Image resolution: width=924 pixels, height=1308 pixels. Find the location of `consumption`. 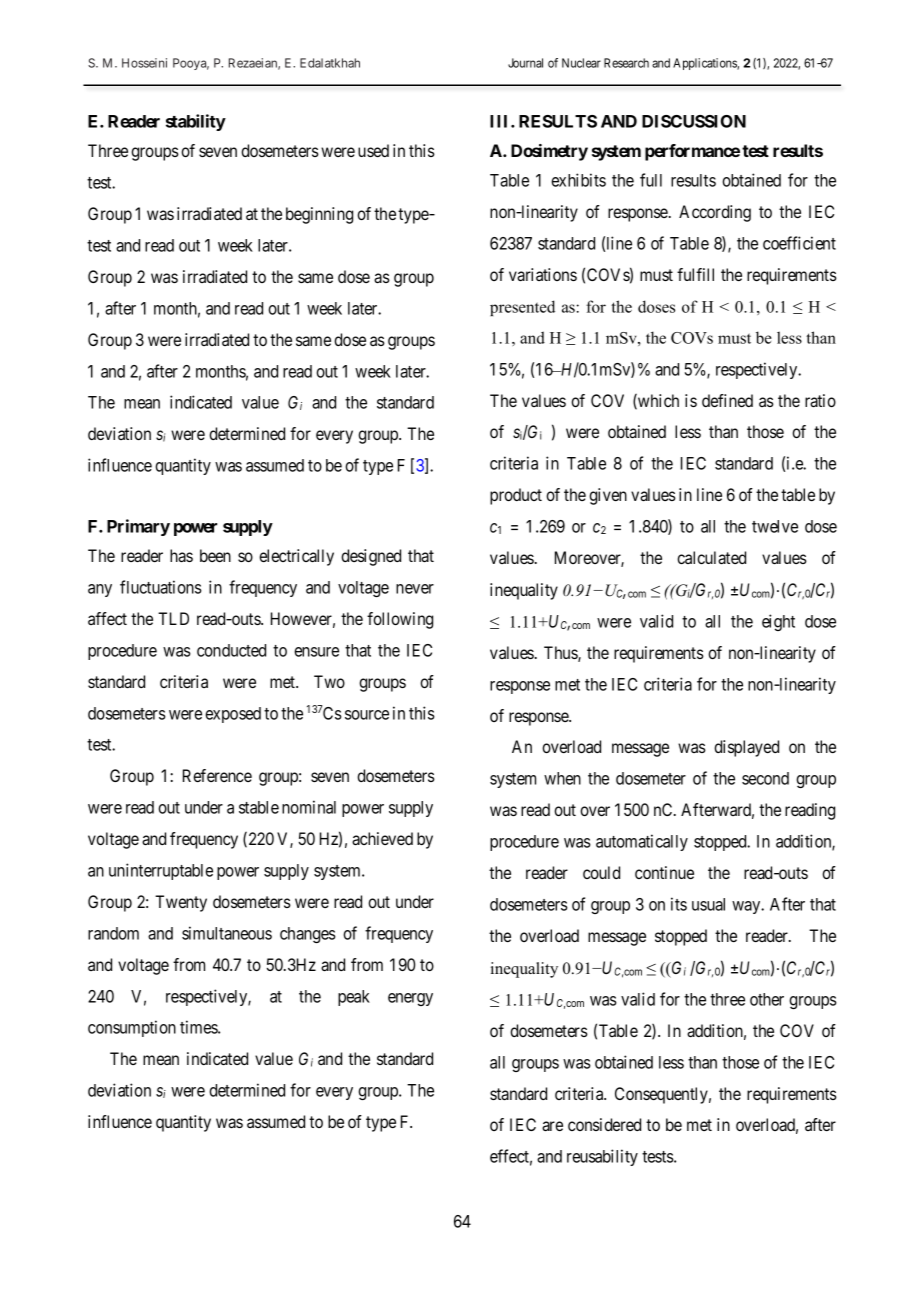

consumption is located at coordinates (132, 1028).
